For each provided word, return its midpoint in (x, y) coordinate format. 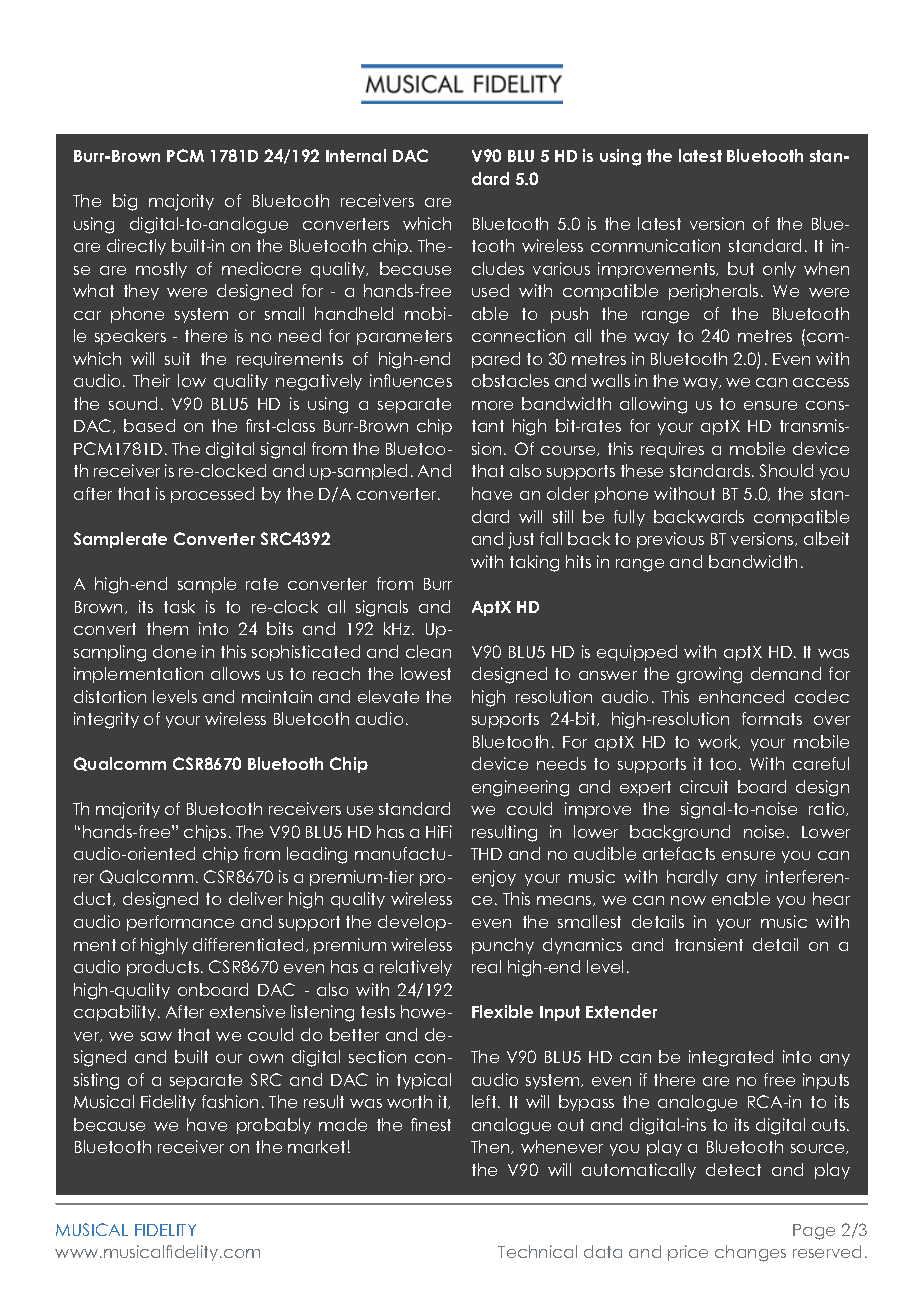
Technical (537, 1251)
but (741, 268)
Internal (356, 155)
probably (274, 1126)
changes (750, 1253)
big (125, 202)
